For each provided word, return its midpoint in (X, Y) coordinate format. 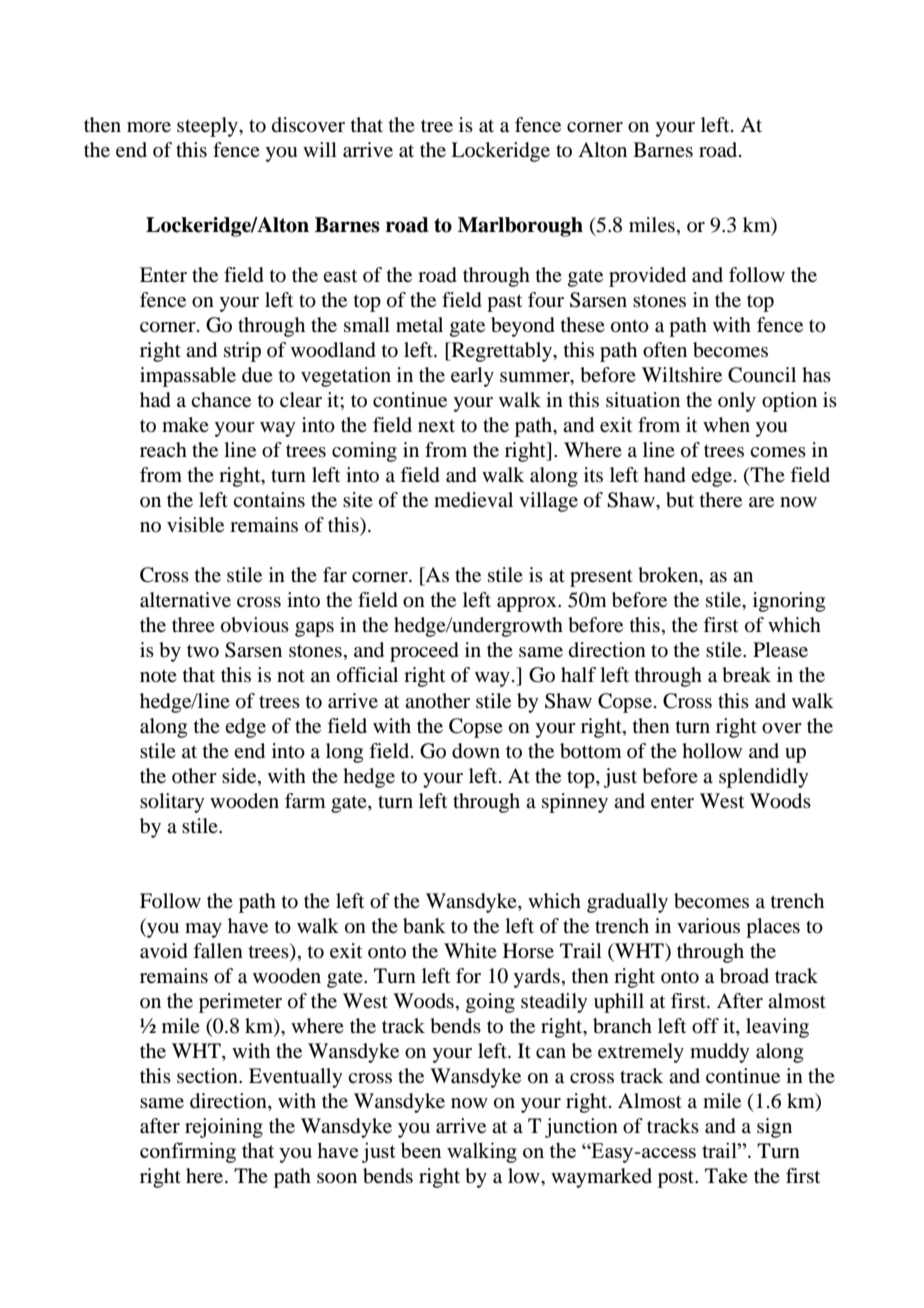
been (421, 1150)
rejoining (224, 1128)
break (746, 675)
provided (647, 277)
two (203, 651)
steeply (208, 127)
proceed (424, 652)
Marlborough (520, 227)
